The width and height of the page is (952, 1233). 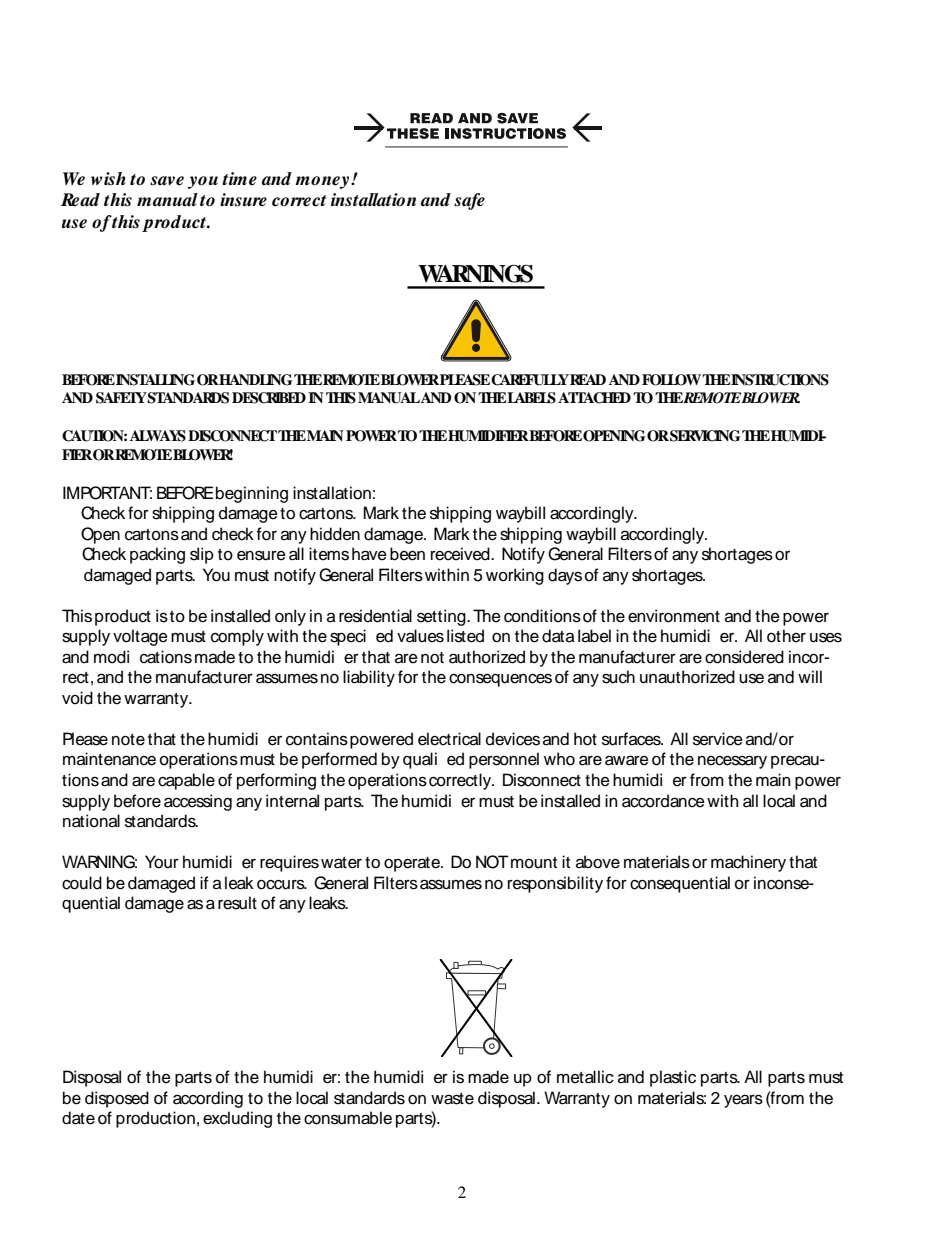 I want to click on waste, so click(x=452, y=1099).
